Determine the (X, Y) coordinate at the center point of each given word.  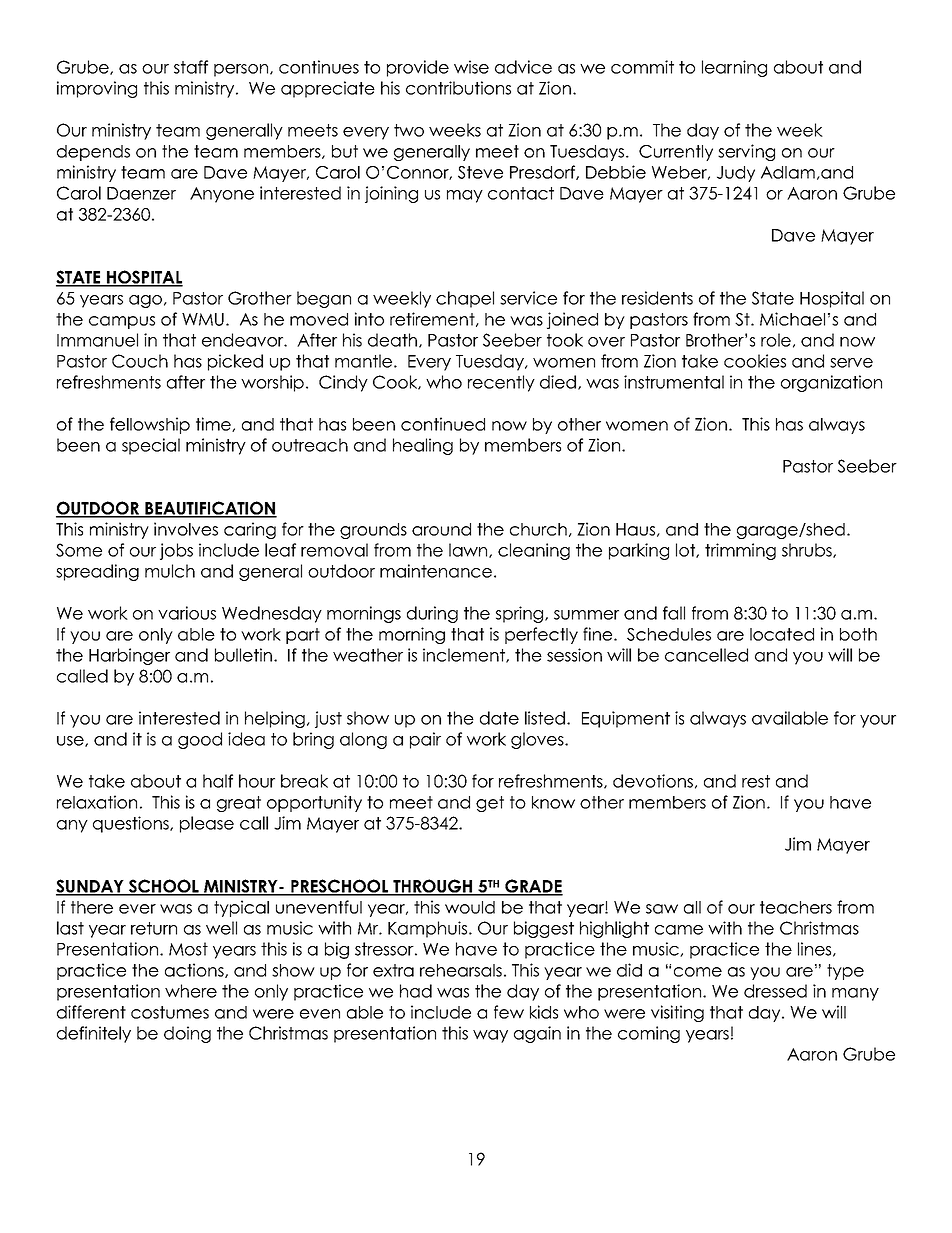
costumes (170, 1012)
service (528, 298)
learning (734, 68)
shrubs (808, 550)
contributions (458, 88)
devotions (653, 781)
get (490, 804)
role (776, 340)
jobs (176, 551)
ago (145, 301)
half (218, 781)
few (509, 1012)
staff (191, 67)
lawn (469, 550)
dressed (775, 991)
